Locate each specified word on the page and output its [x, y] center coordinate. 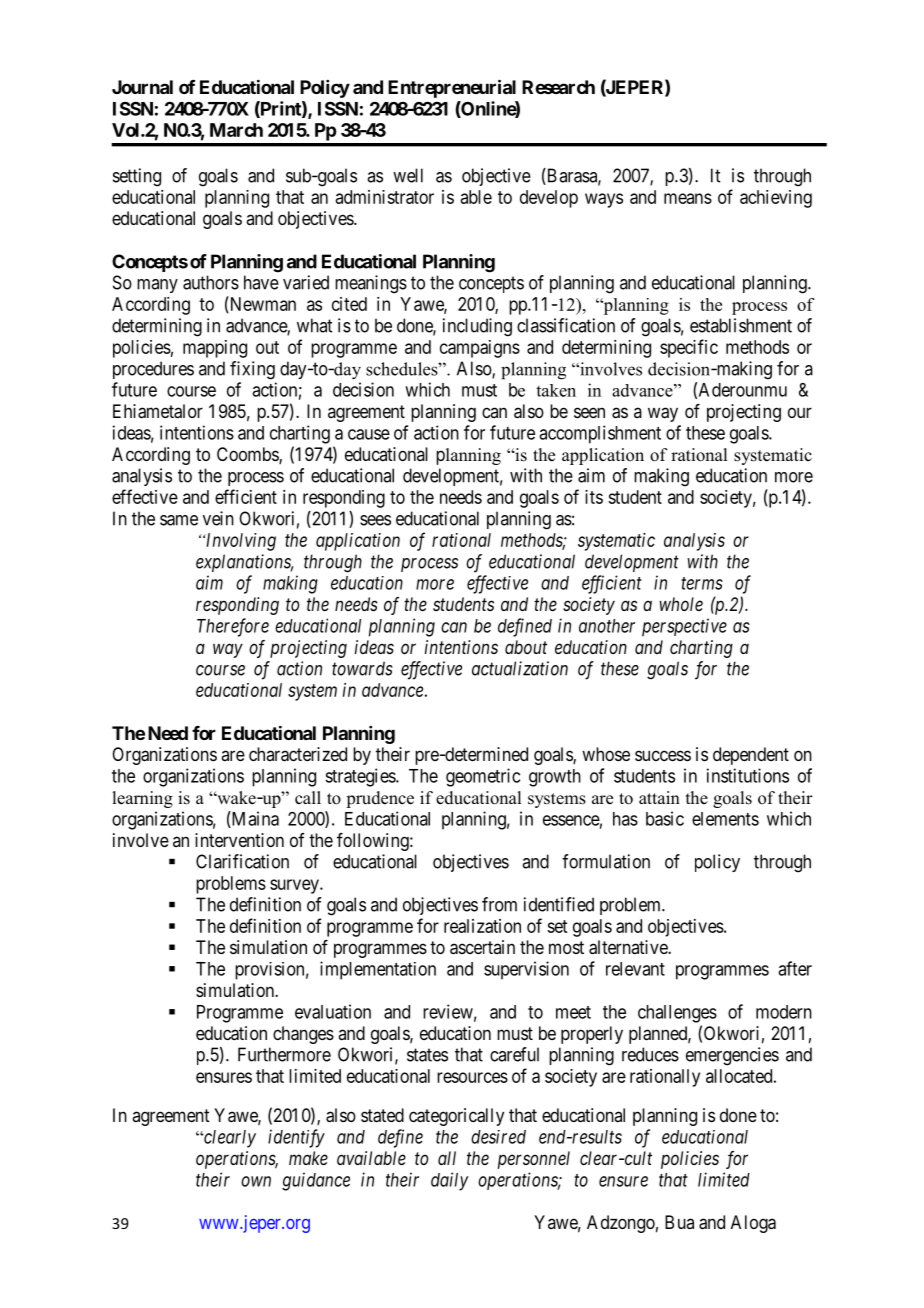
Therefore [233, 627]
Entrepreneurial [452, 88]
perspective [684, 627]
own [256, 1181]
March [236, 130]
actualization [520, 668]
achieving [776, 199]
